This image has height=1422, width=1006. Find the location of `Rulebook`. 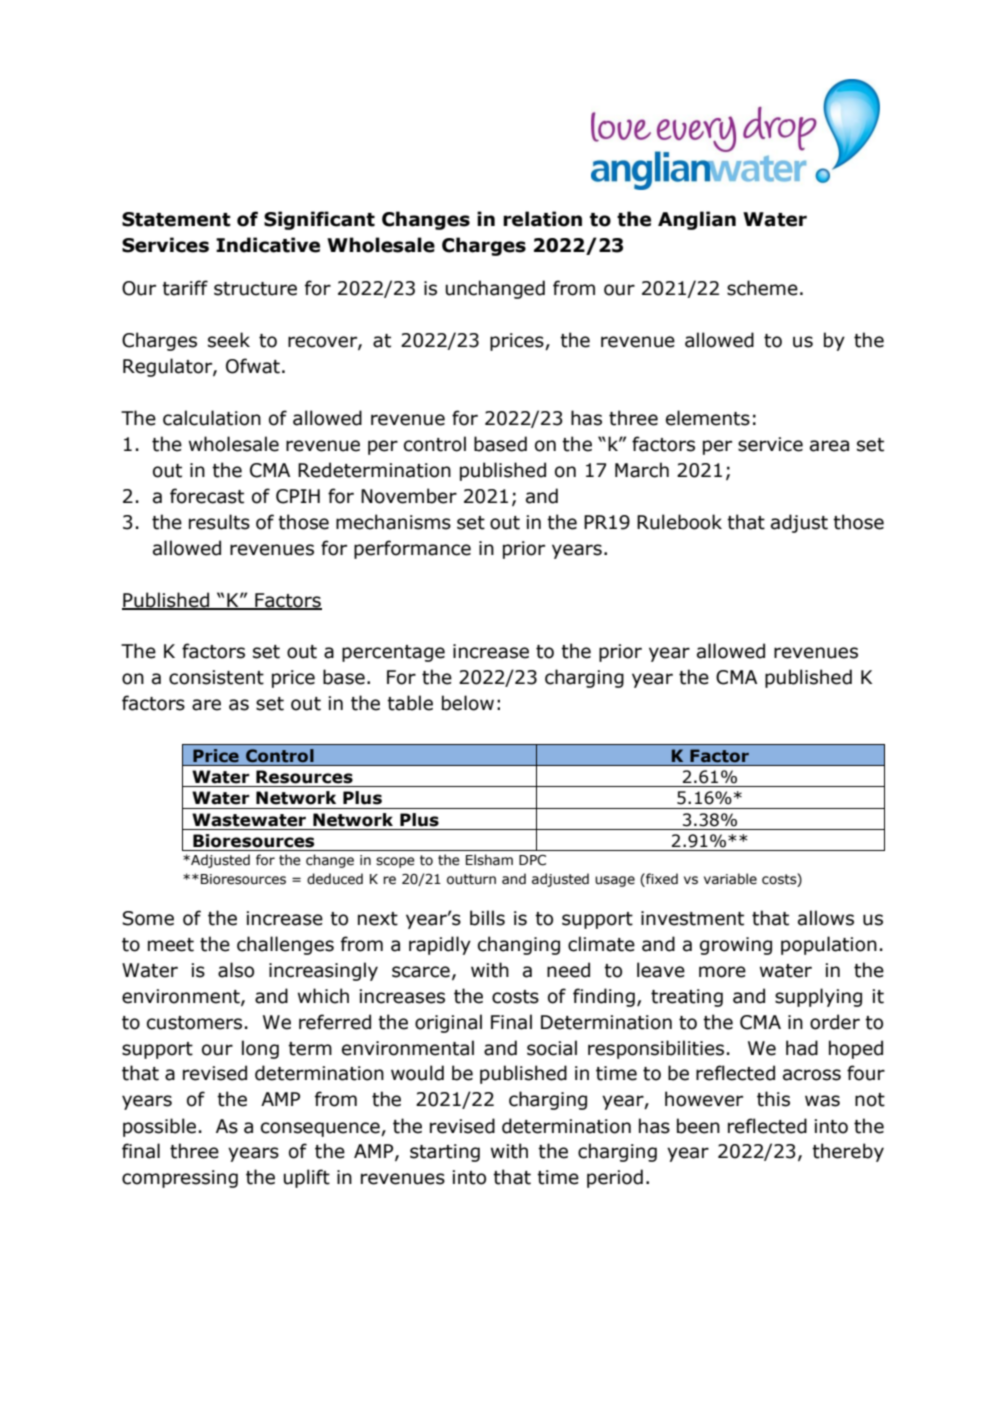

Rulebook is located at coordinates (679, 522).
